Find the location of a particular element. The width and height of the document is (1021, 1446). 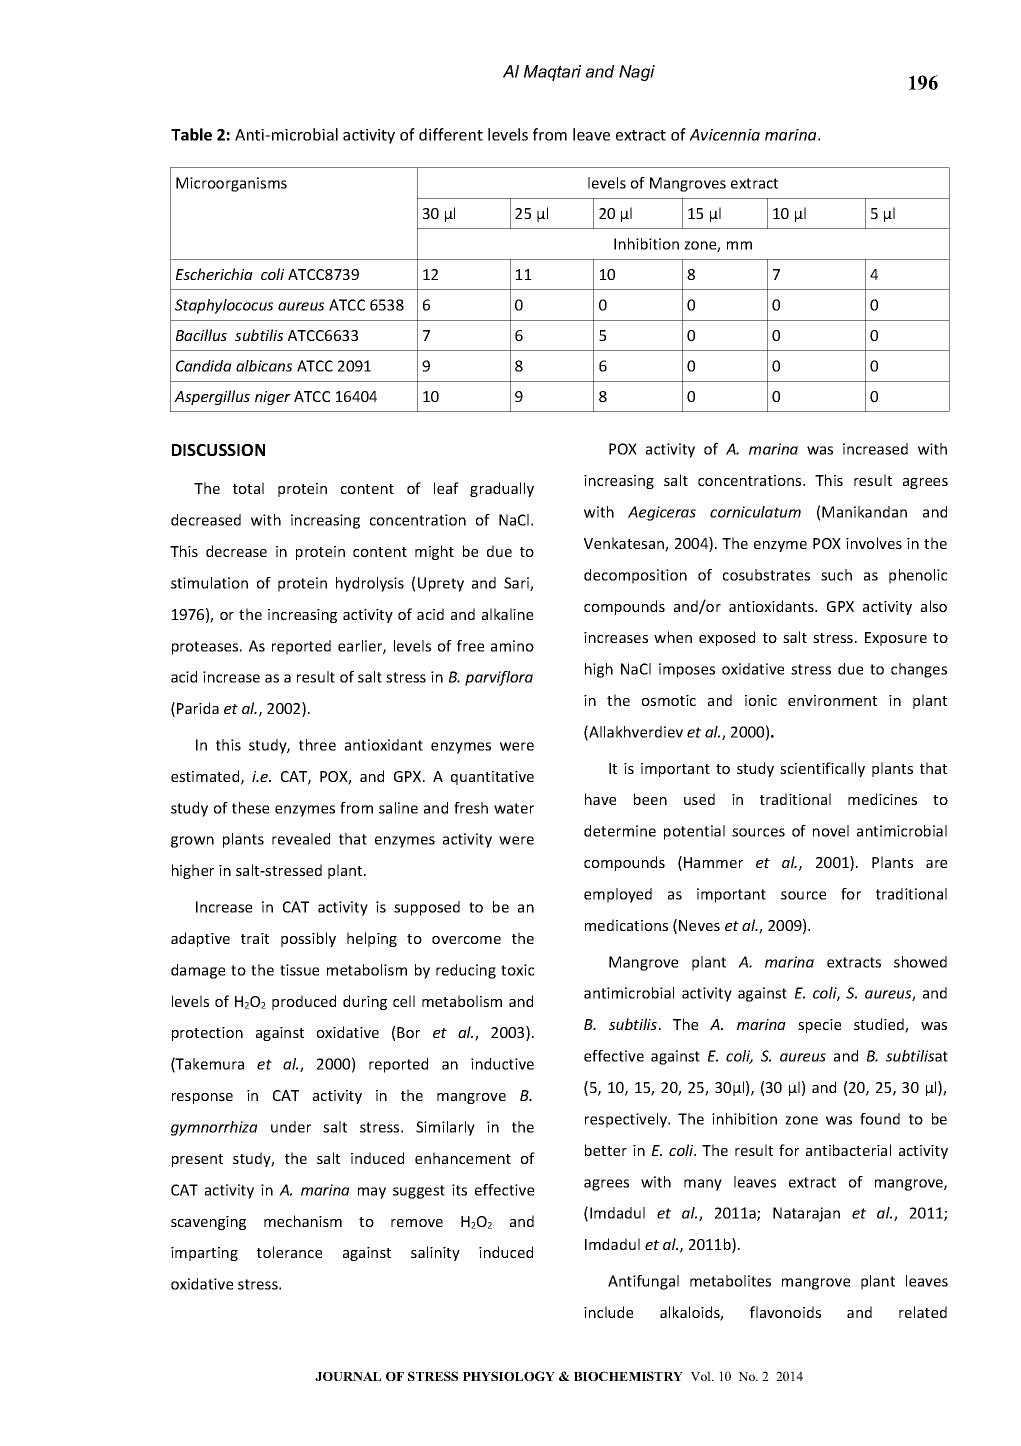

include is located at coordinates (608, 1312).
